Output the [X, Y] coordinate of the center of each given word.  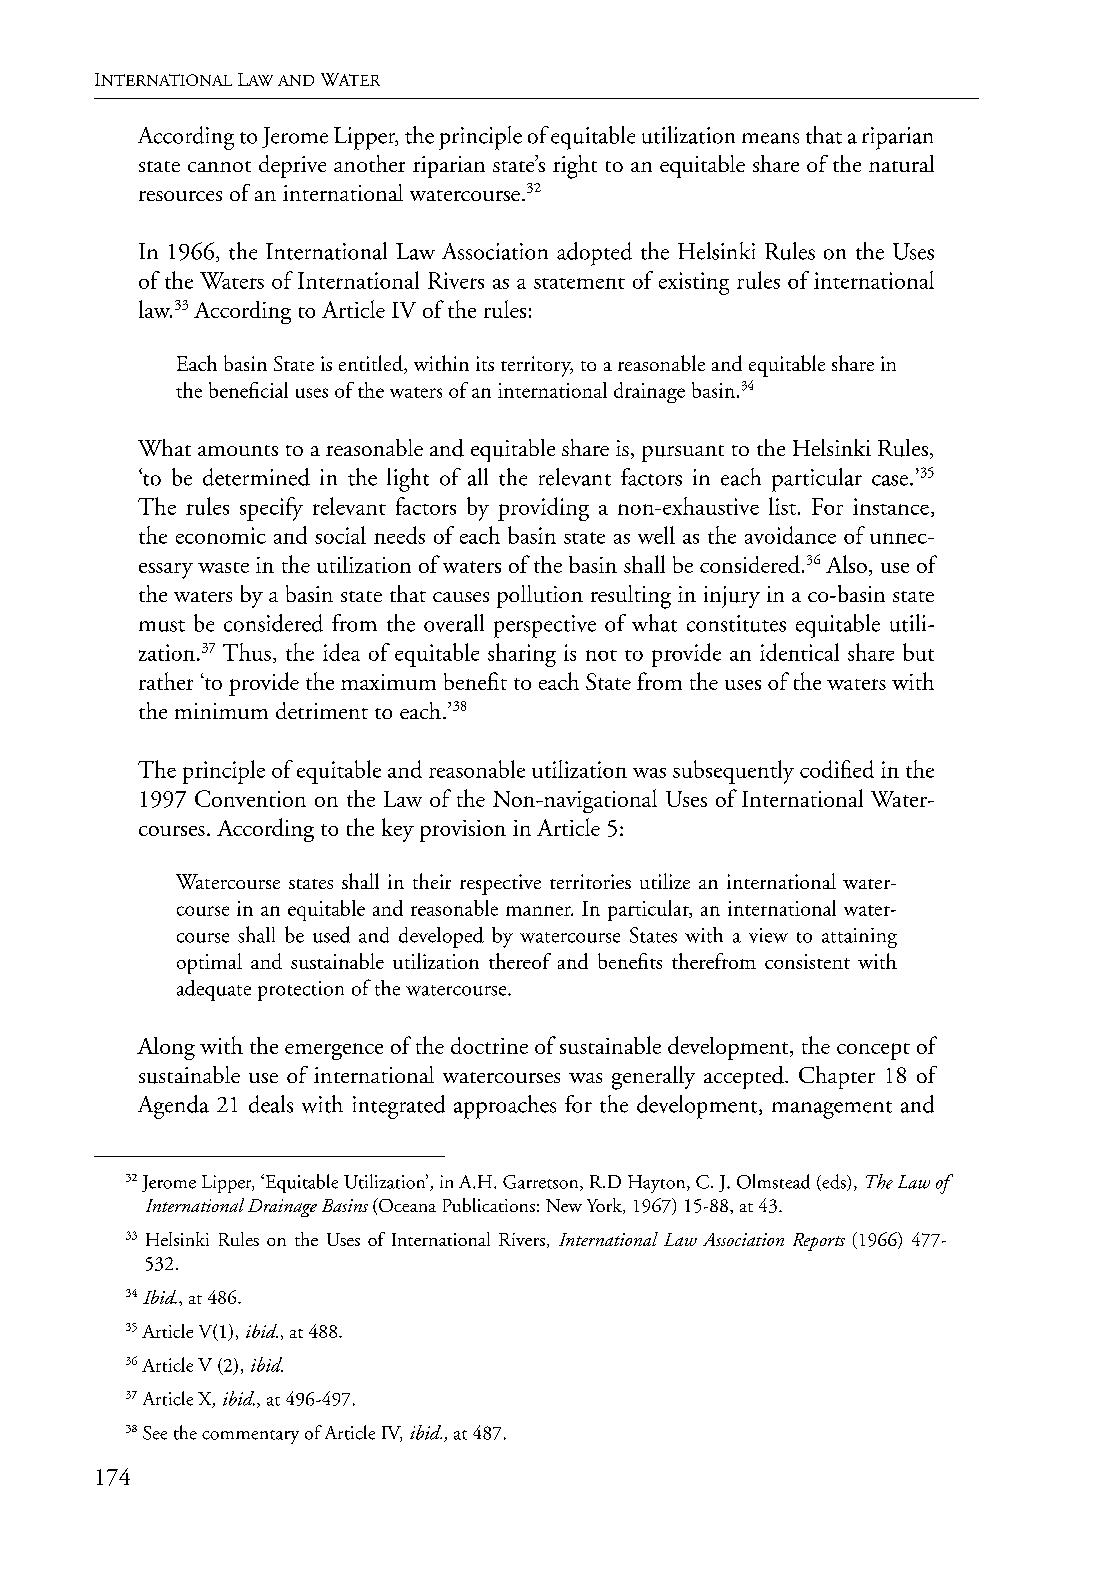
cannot [219, 166]
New [564, 1205]
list [782, 506]
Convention [250, 798]
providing [543, 509]
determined [256, 477]
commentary [250, 1437]
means [770, 138]
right [575, 167]
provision [463, 831]
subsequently [733, 772]
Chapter [837, 1077]
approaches [505, 1107]
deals [271, 1104]
